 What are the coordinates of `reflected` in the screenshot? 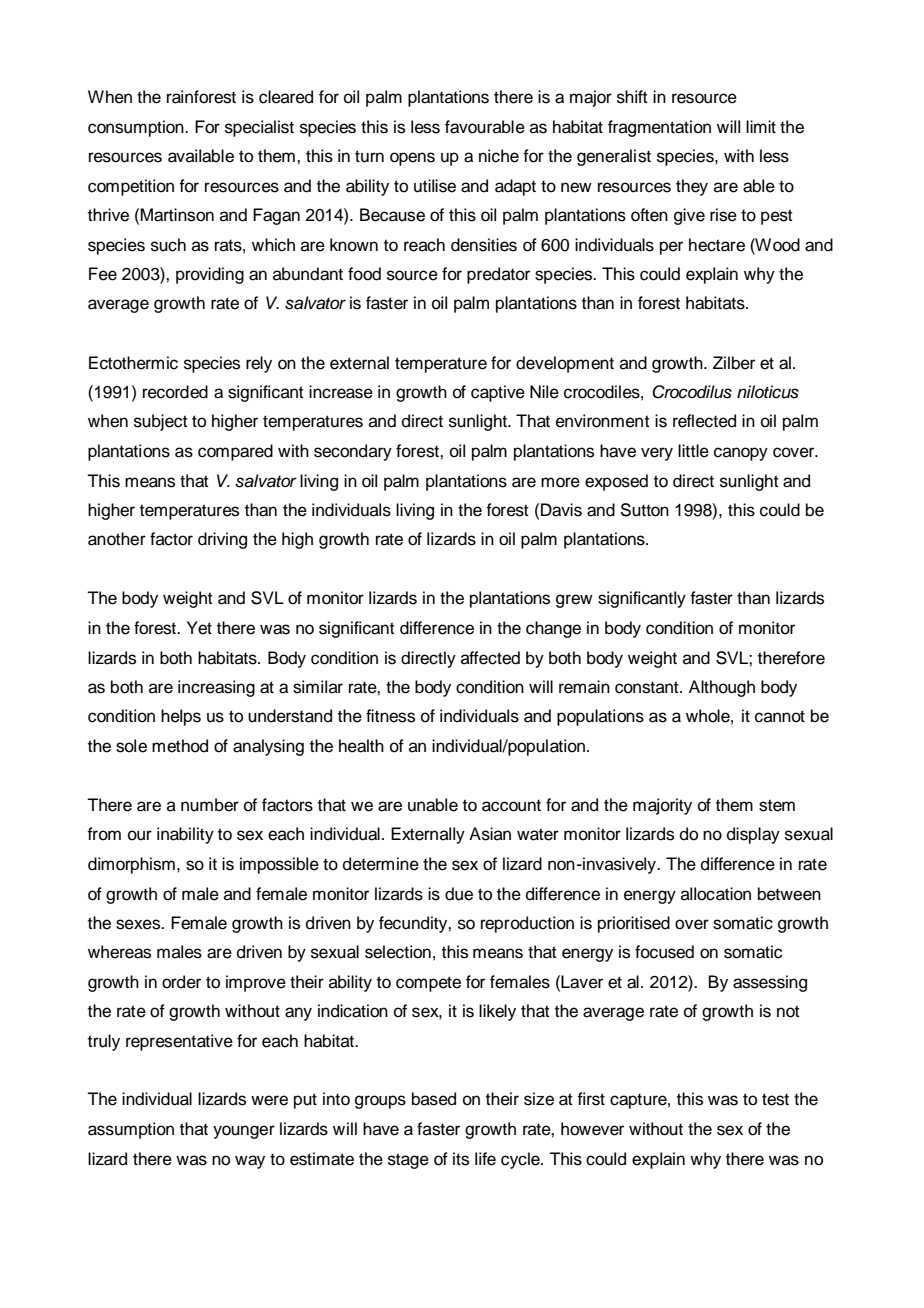 It's located at (704, 421).
